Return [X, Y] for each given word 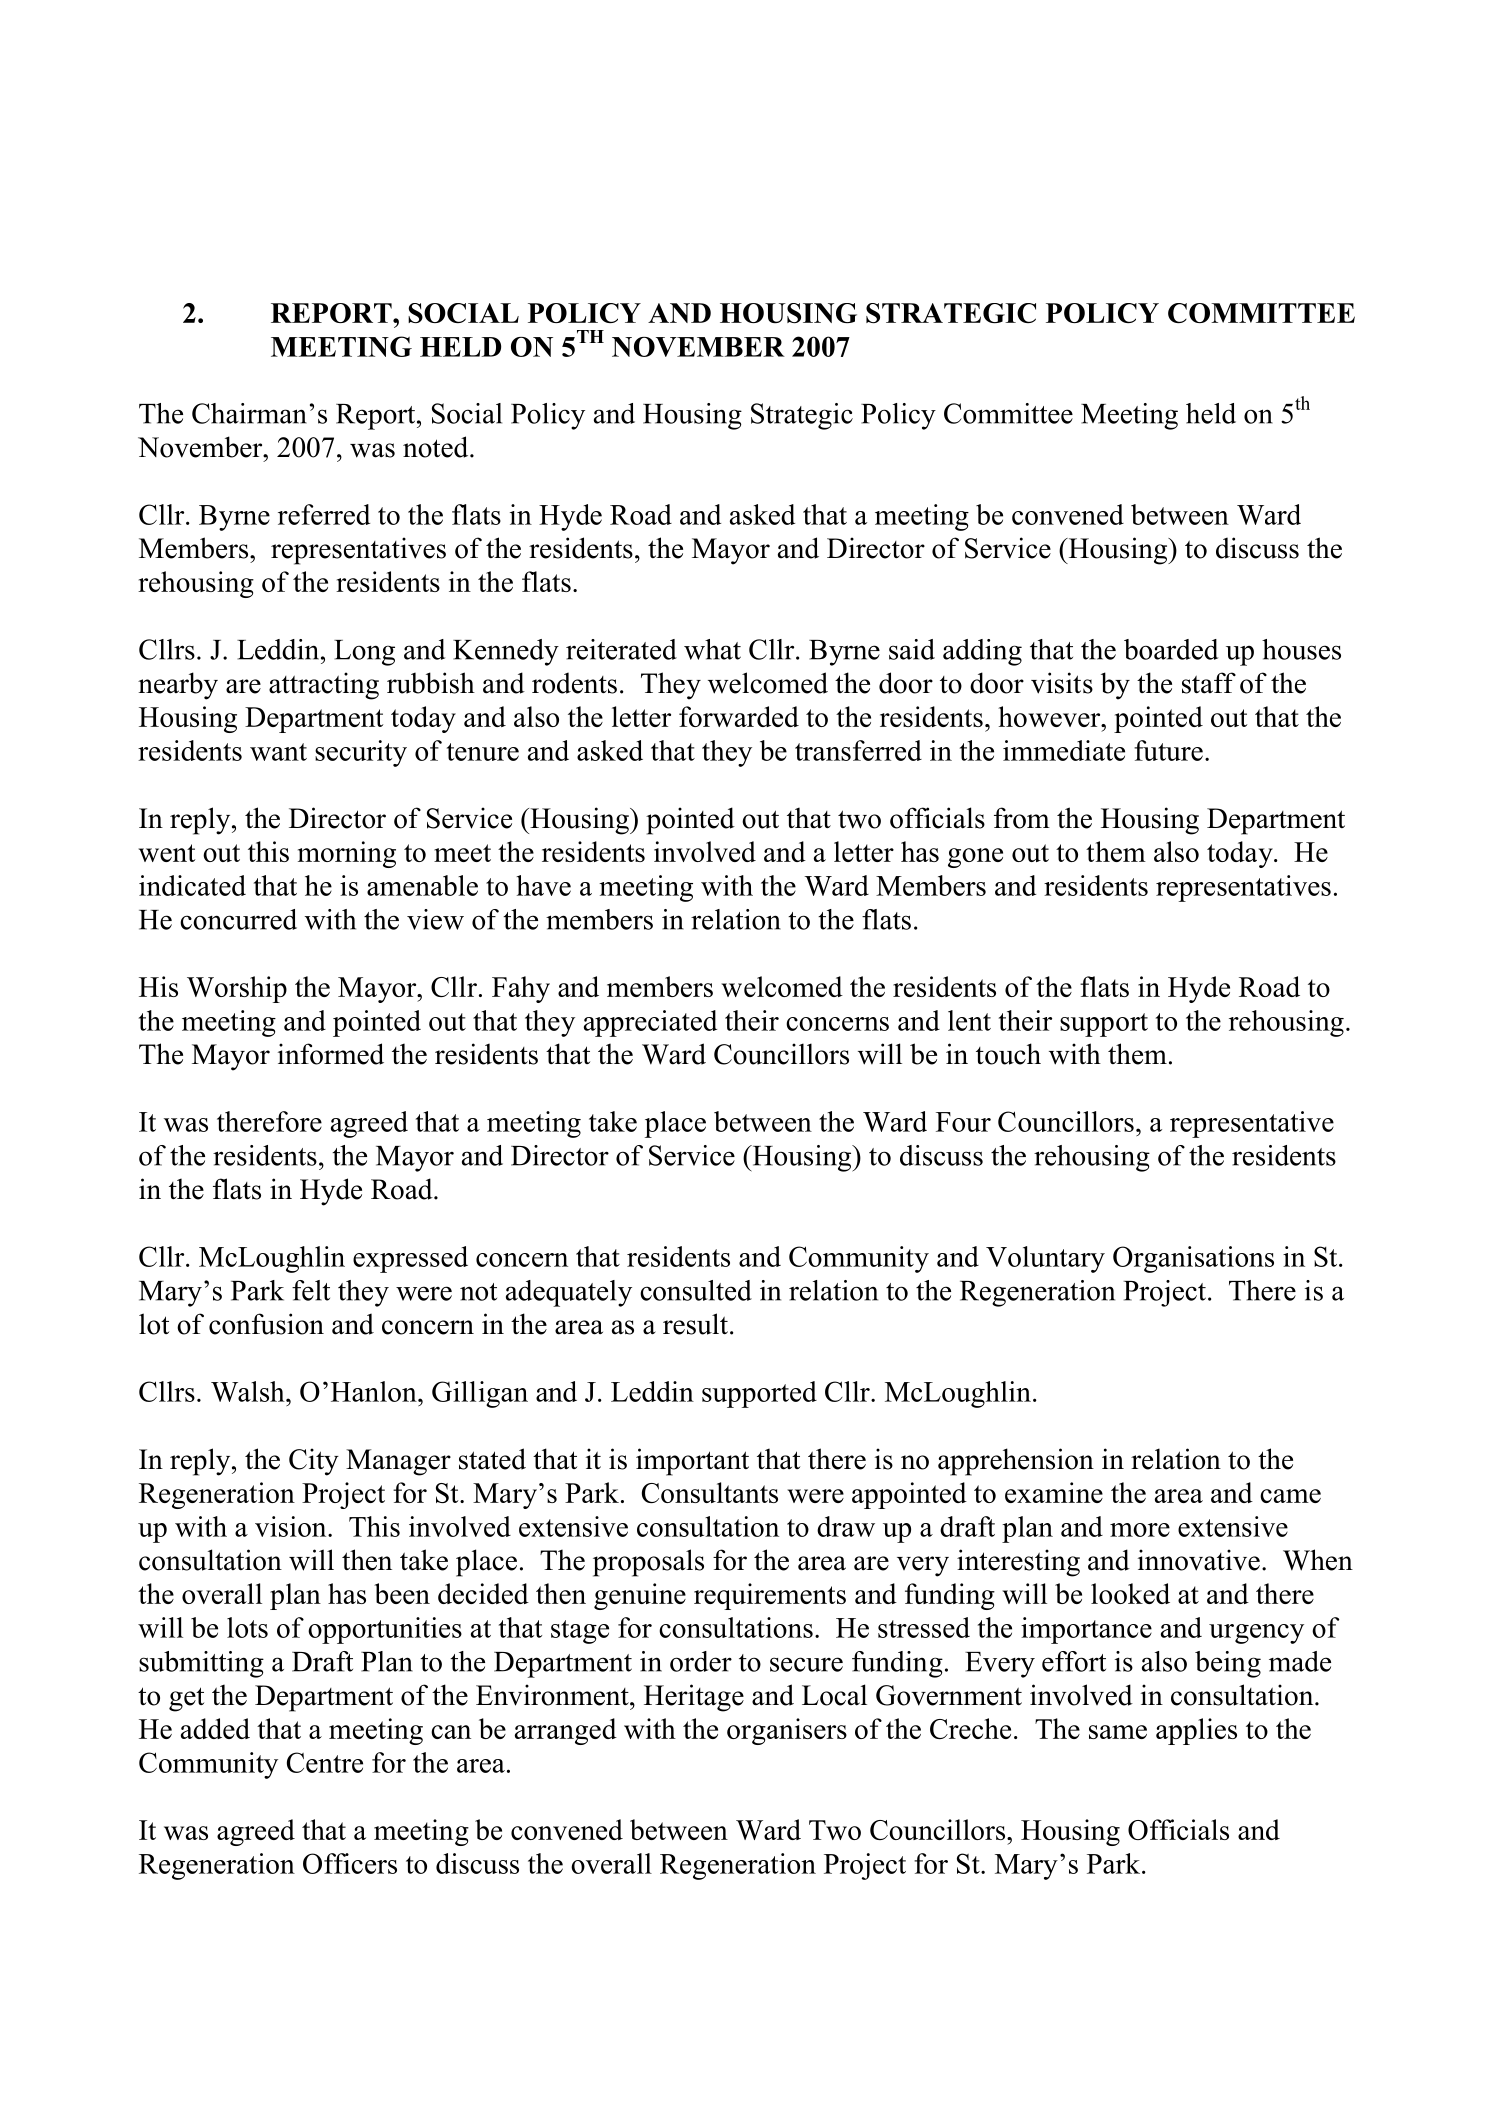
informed [331, 1054]
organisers [787, 1731]
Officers [350, 1863]
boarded [1171, 649]
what [712, 649]
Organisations [1193, 1259]
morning [347, 854]
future [1168, 750]
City [314, 1462]
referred [324, 514]
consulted [696, 1290]
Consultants [710, 1492]
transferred [858, 750]
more [1140, 1530]
